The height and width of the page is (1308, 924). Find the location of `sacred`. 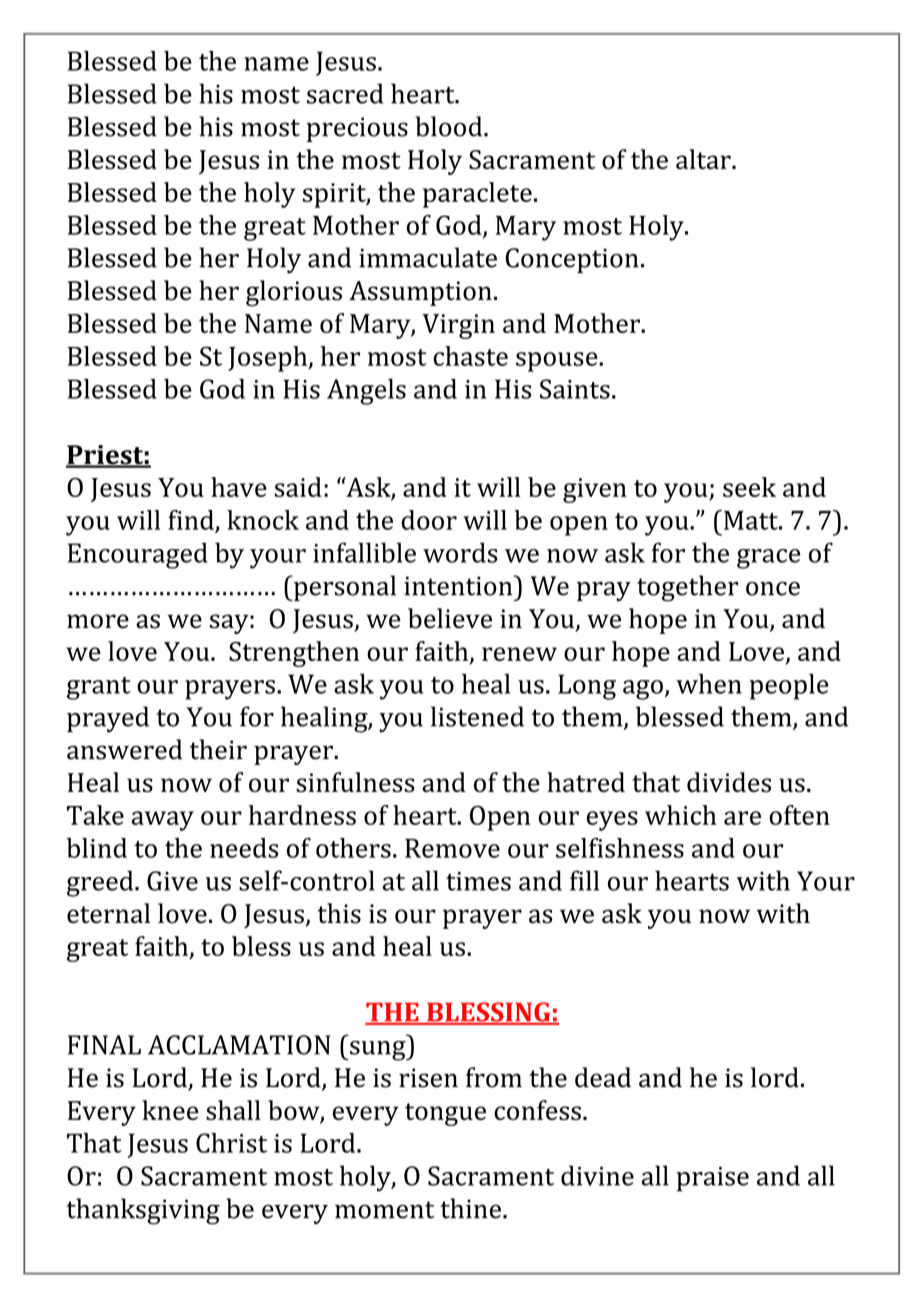

sacred is located at coordinates (345, 93).
